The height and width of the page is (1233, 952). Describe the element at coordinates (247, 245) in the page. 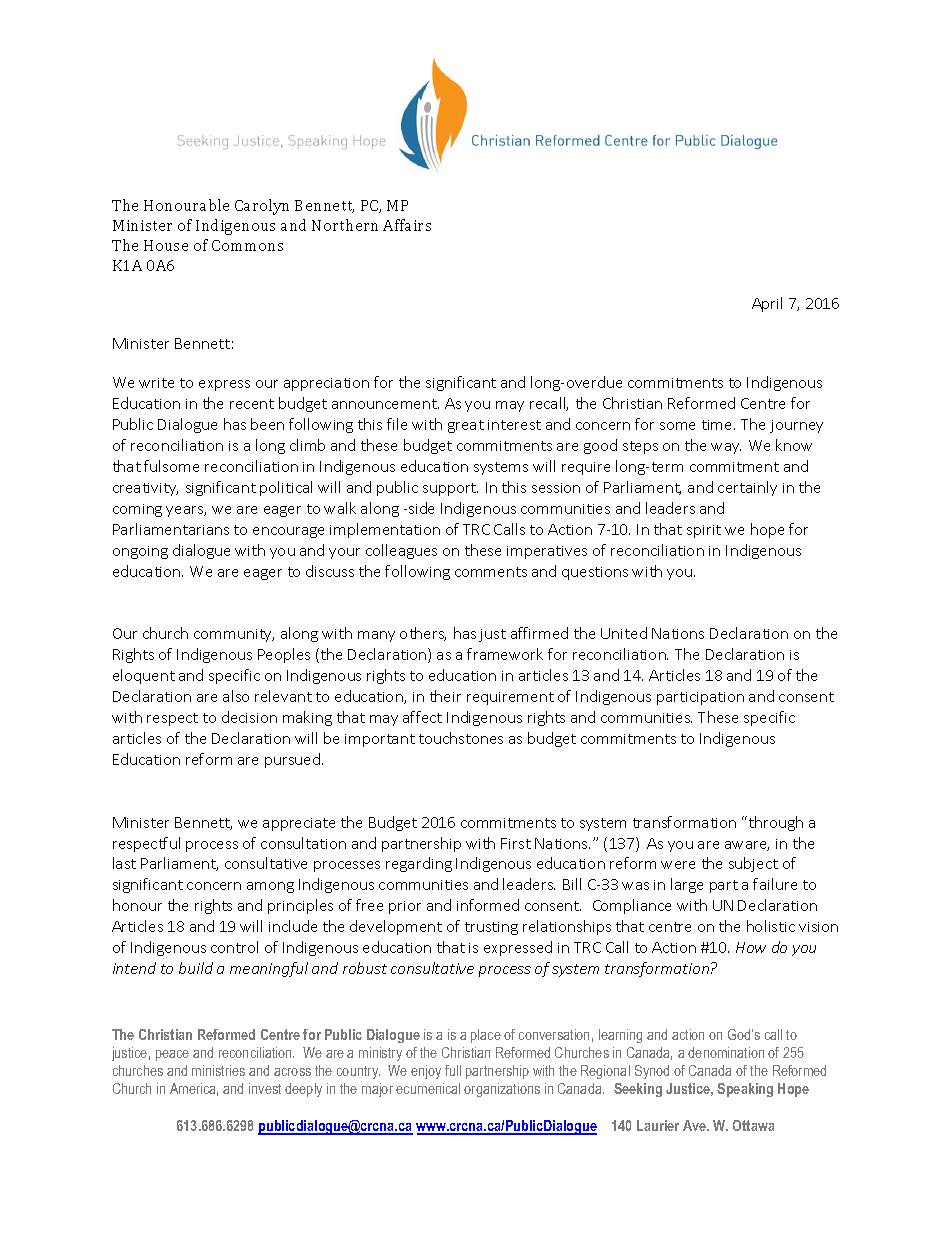

I see `Commons` at that location.
